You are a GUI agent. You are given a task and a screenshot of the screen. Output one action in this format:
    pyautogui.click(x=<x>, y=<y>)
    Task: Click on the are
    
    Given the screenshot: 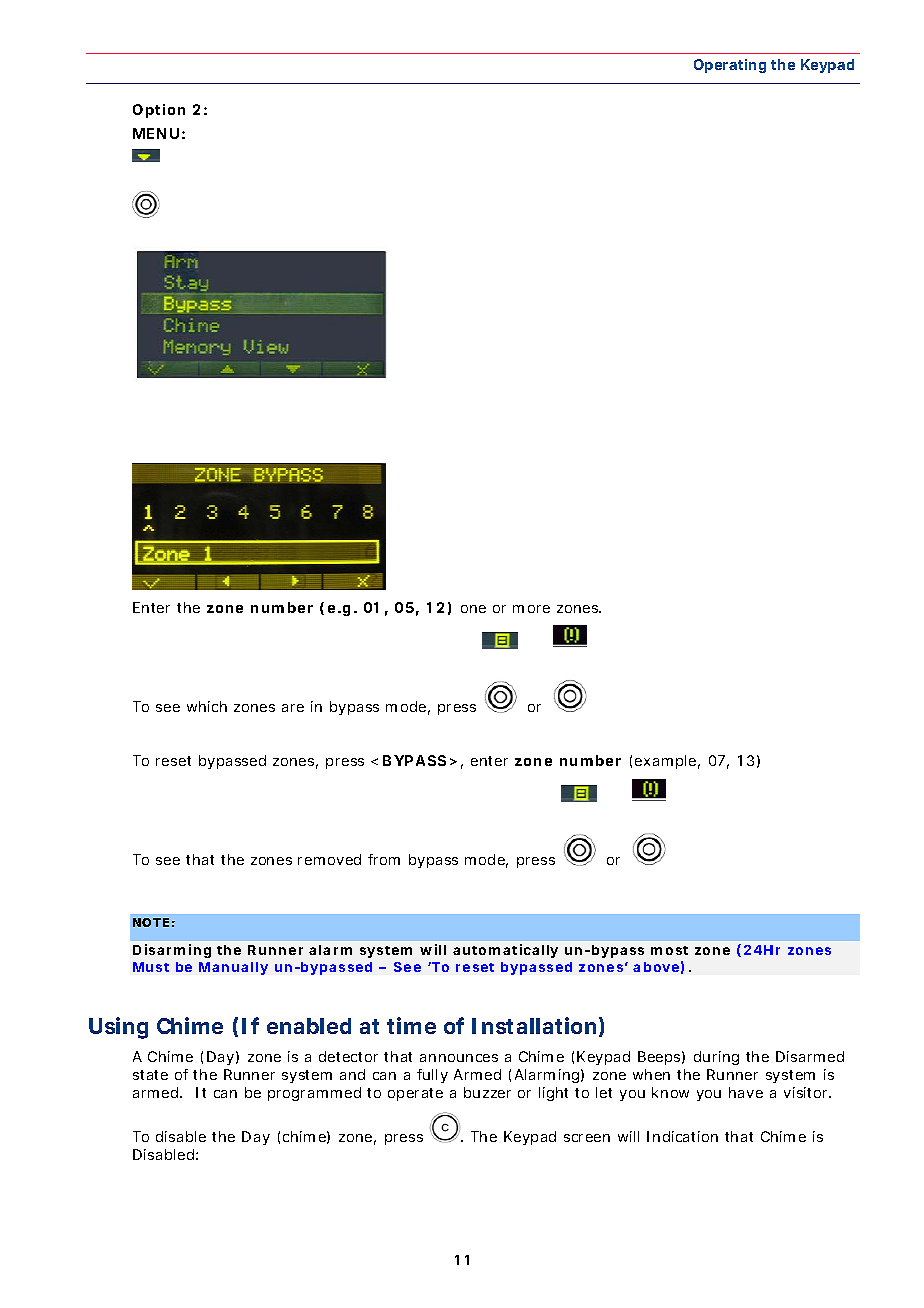 What is the action you would take?
    pyautogui.click(x=293, y=708)
